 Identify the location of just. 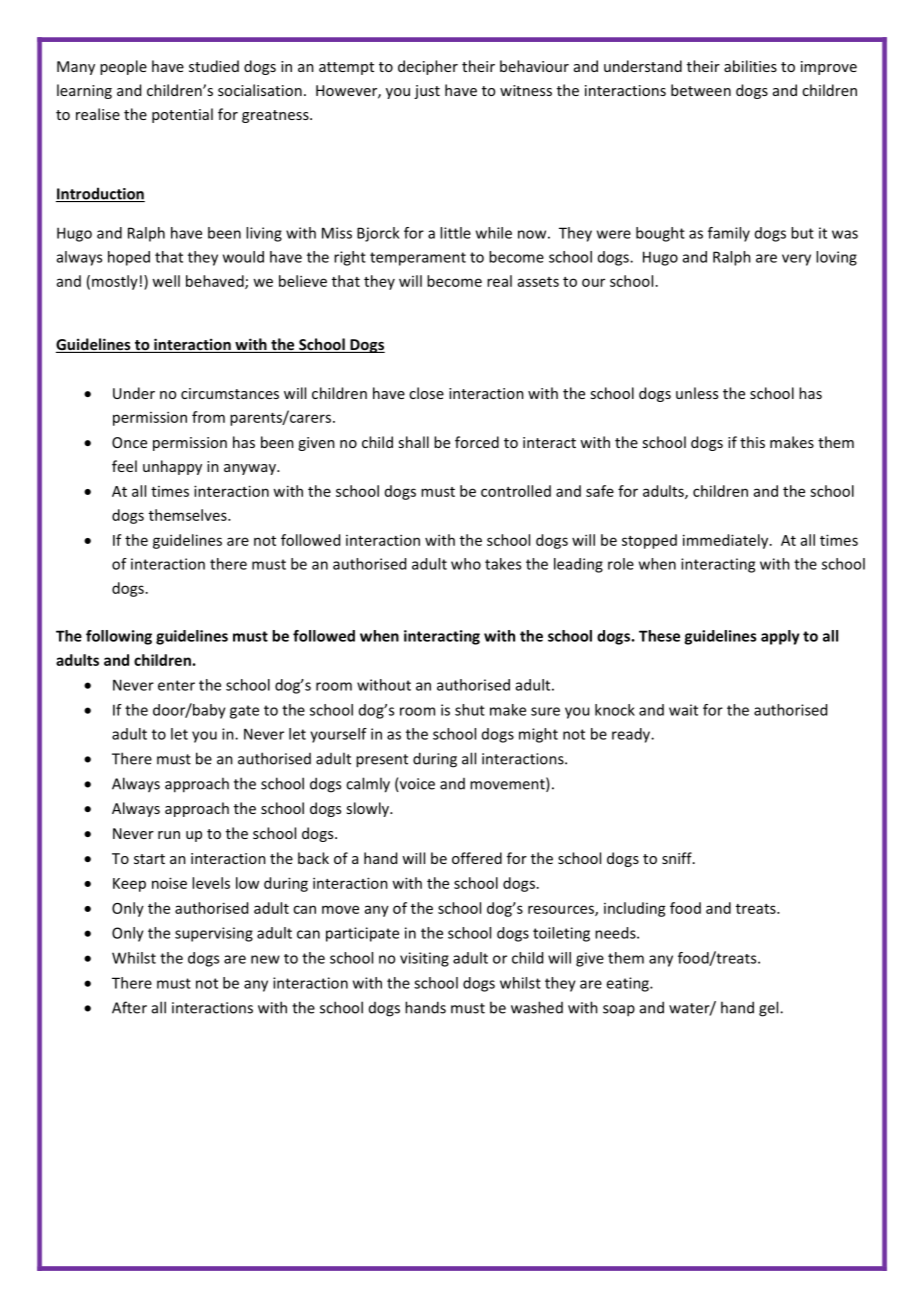
(427, 92).
